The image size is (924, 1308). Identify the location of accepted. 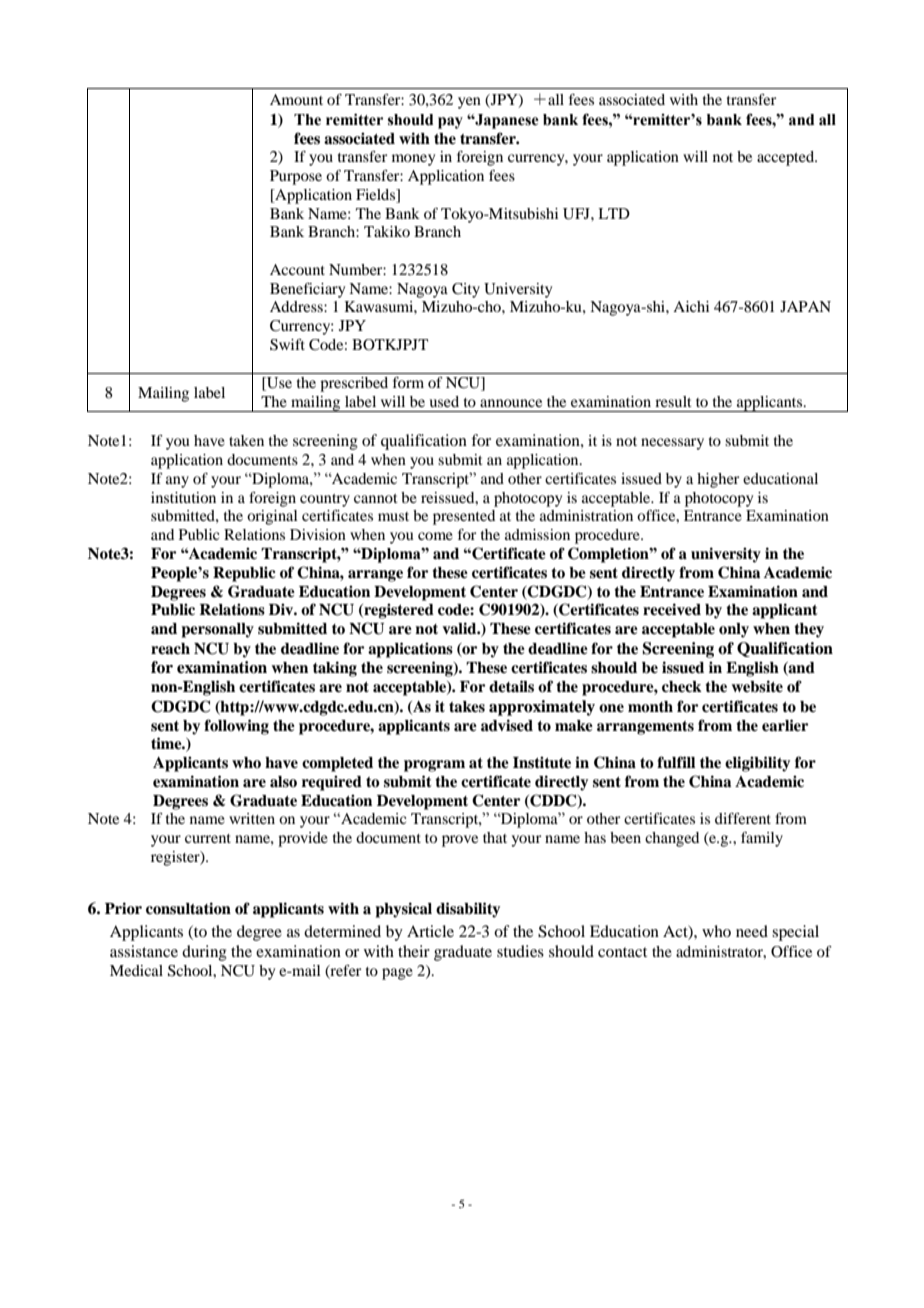
(787, 158).
